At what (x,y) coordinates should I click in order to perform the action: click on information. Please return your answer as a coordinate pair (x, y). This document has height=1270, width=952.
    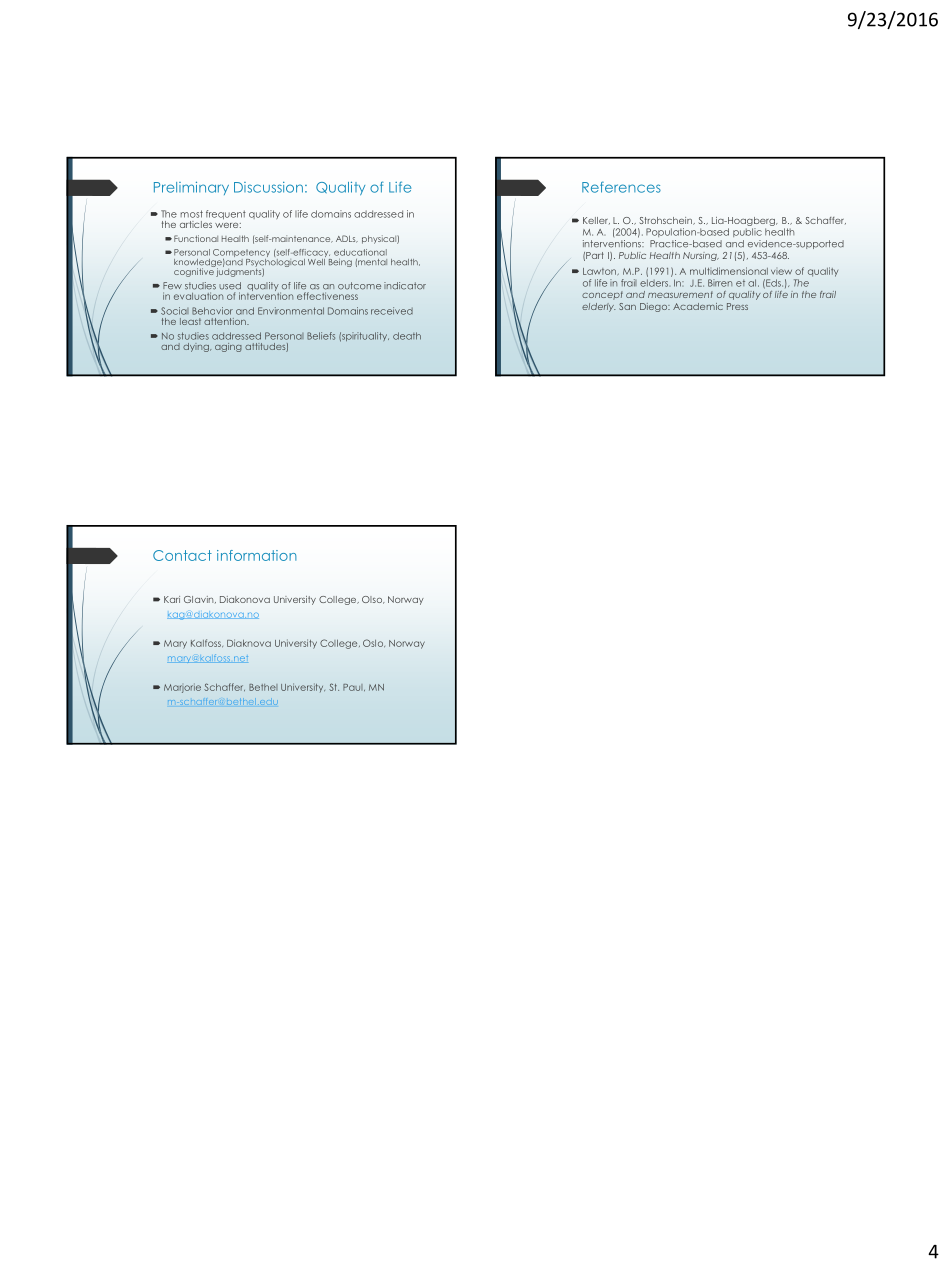
    Looking at the image, I should click on (257, 555).
